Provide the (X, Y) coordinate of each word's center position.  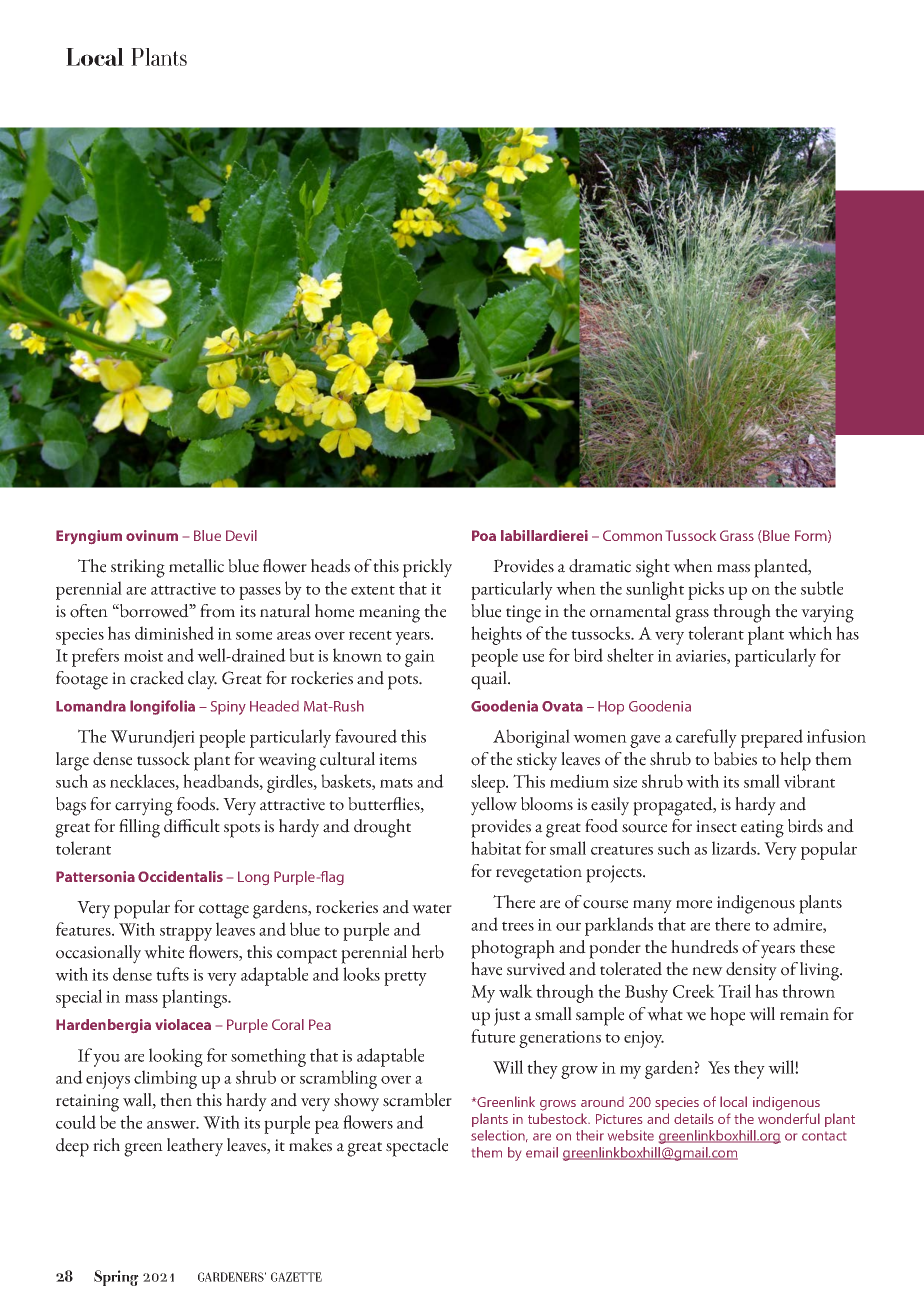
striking (138, 568)
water (432, 909)
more (694, 904)
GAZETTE (296, 1277)
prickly (427, 568)
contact (824, 1136)
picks (706, 590)
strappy (186, 933)
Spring (116, 1278)
